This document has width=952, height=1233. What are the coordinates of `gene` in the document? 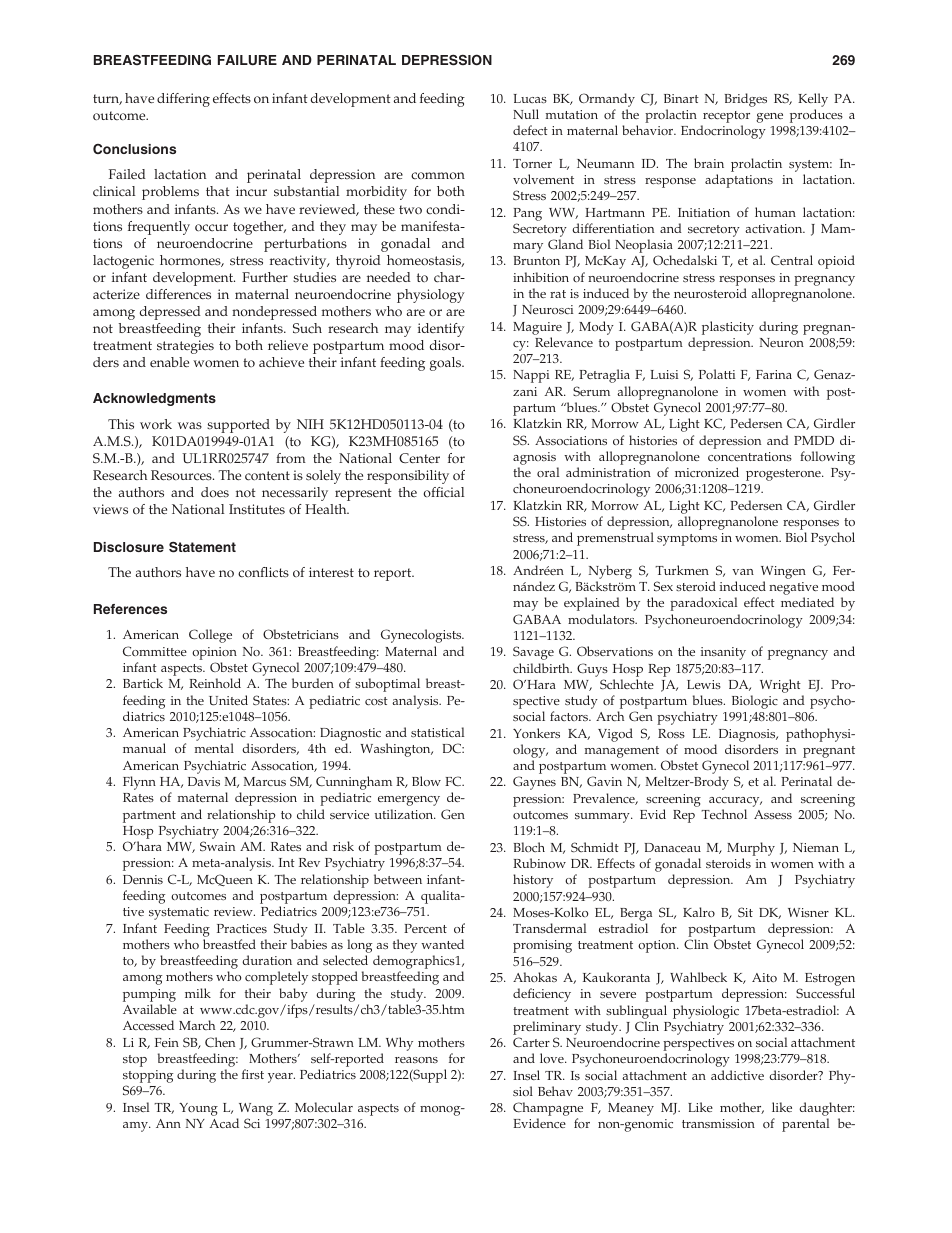 It's located at (769, 118).
